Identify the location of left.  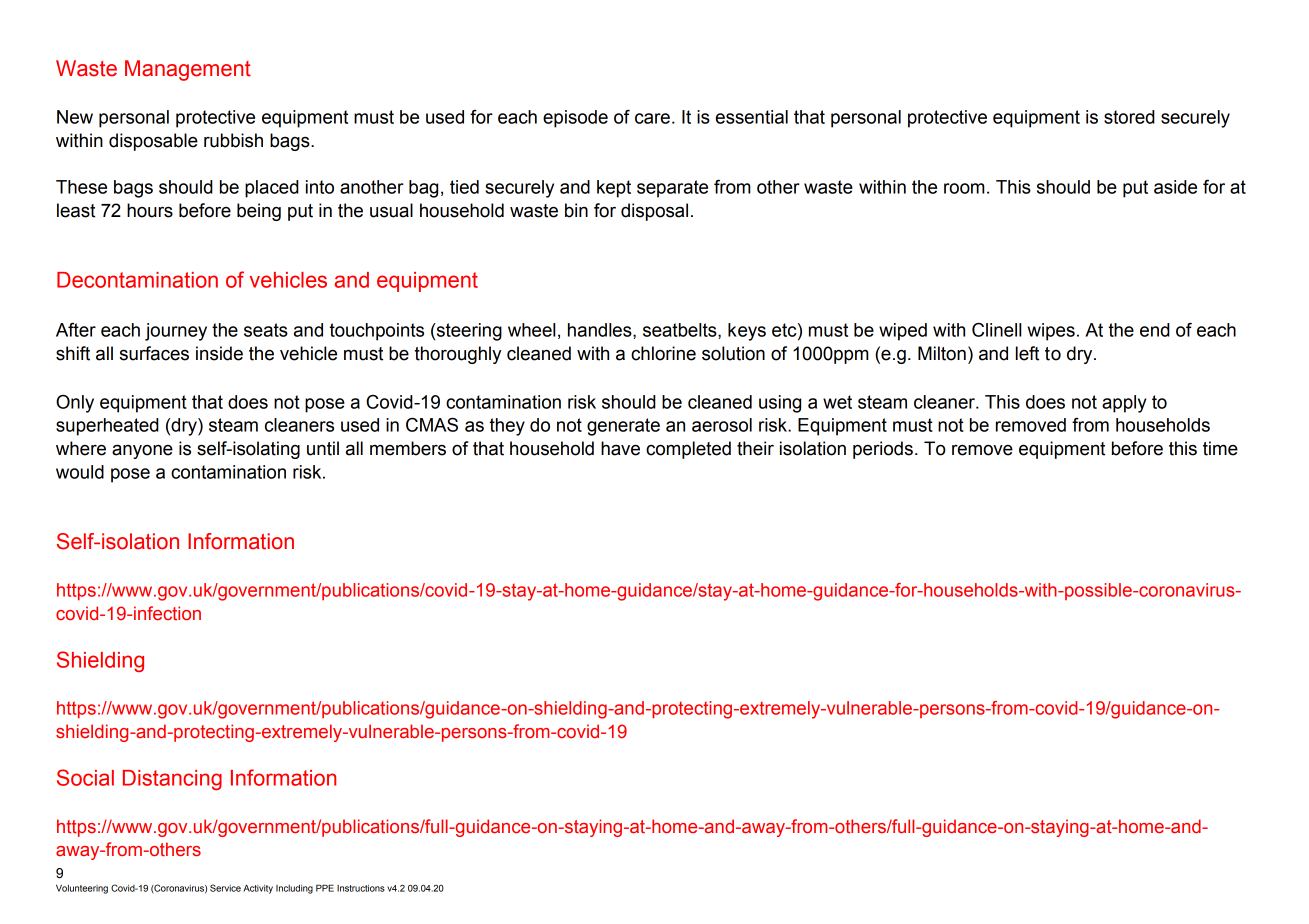
(1027, 353).
